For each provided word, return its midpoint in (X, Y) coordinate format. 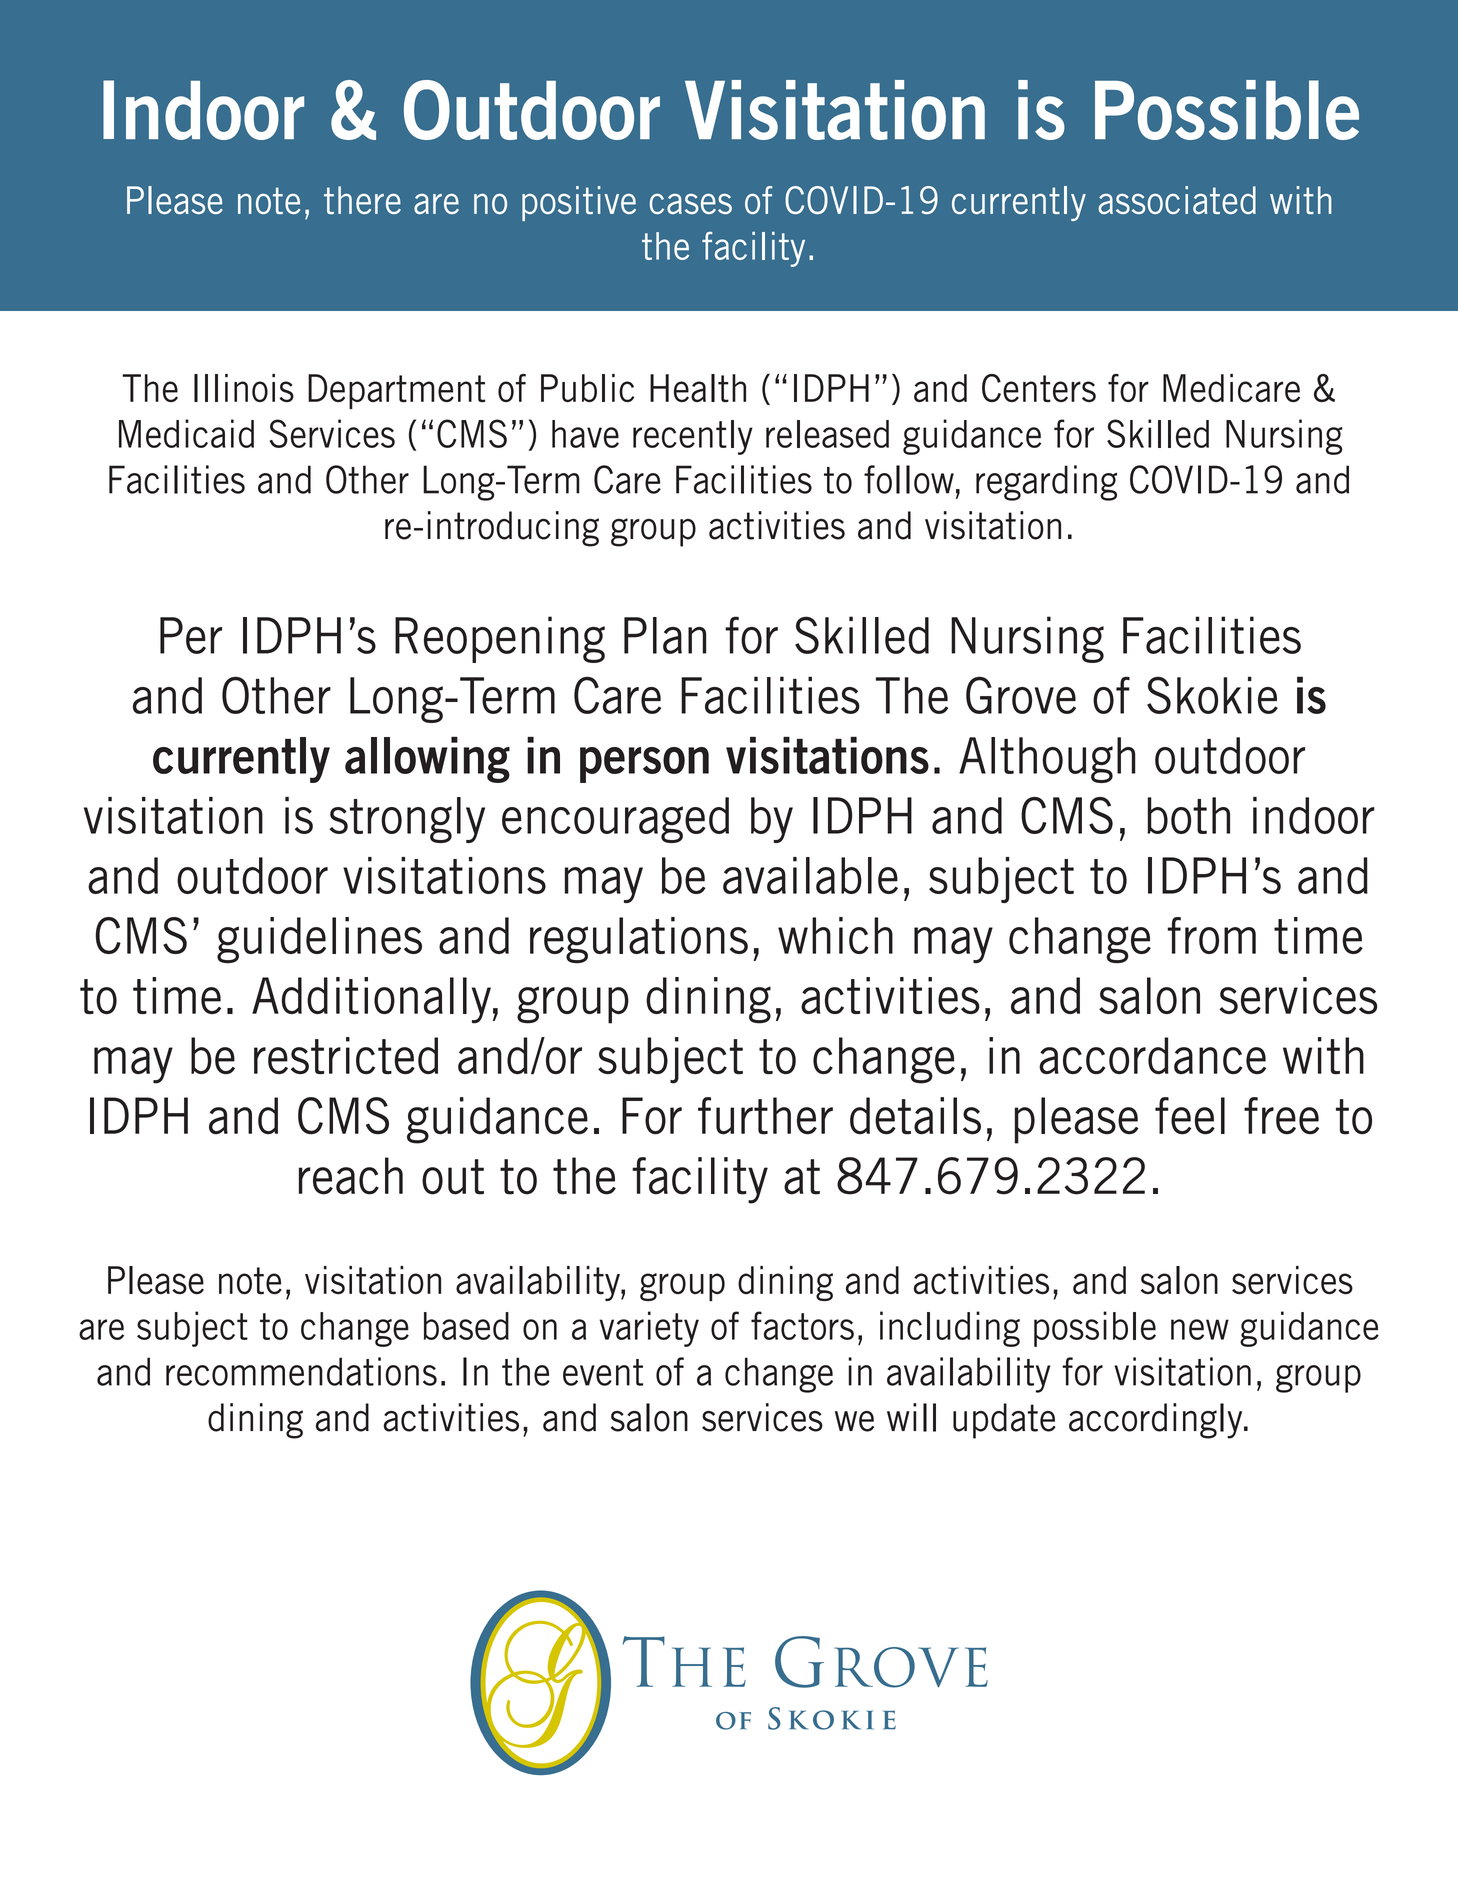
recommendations (301, 1371)
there (362, 200)
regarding (1046, 483)
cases (690, 203)
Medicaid (186, 433)
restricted (346, 1055)
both (1188, 815)
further (765, 1116)
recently (693, 437)
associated (1177, 200)
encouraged (615, 820)
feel (1190, 1116)
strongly (407, 820)
